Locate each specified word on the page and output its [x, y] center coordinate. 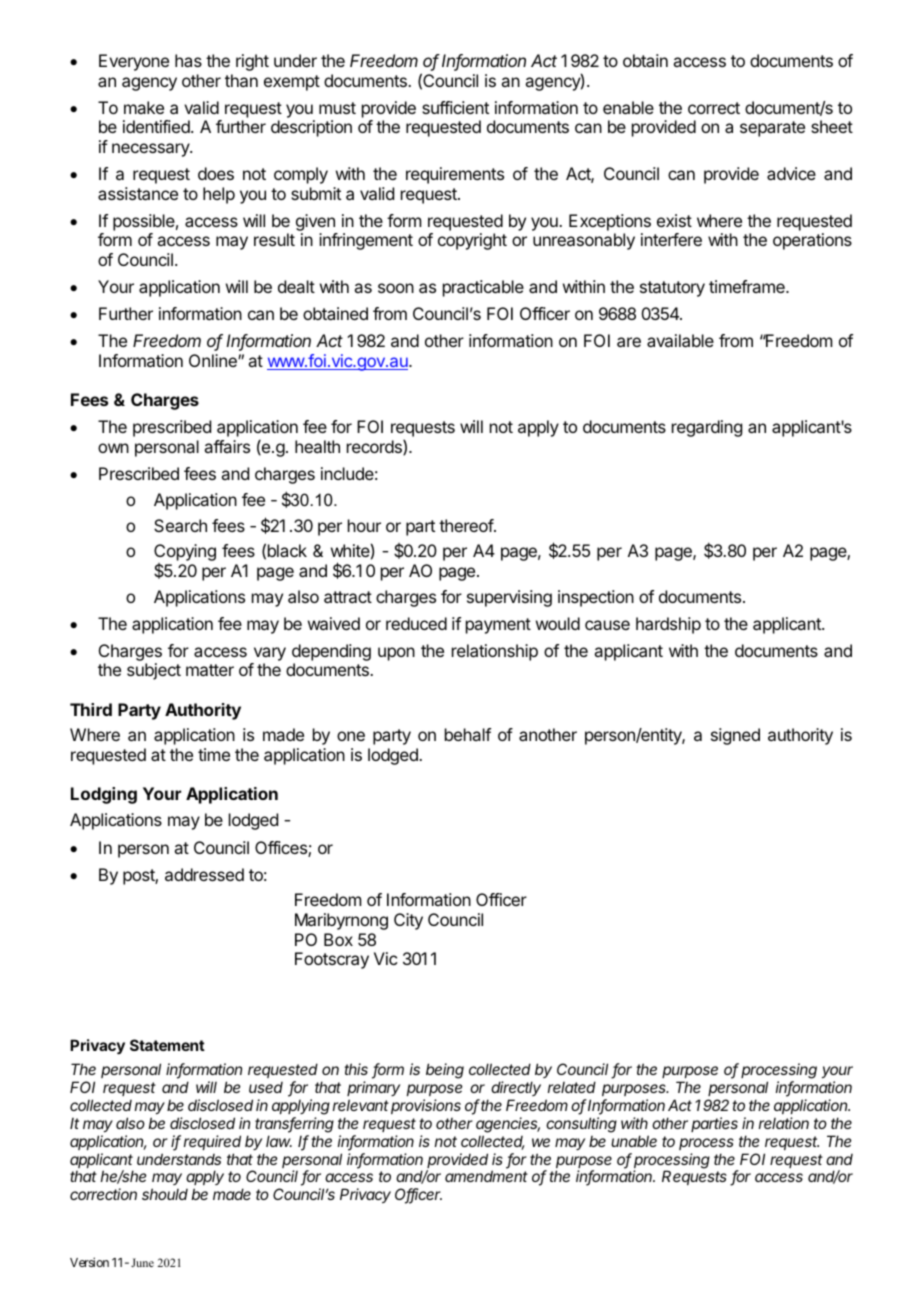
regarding [707, 428]
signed [735, 736]
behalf [468, 734]
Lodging [104, 795]
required [212, 1142]
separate [772, 129]
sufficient [455, 107]
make [144, 107]
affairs [227, 446]
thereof [467, 525]
